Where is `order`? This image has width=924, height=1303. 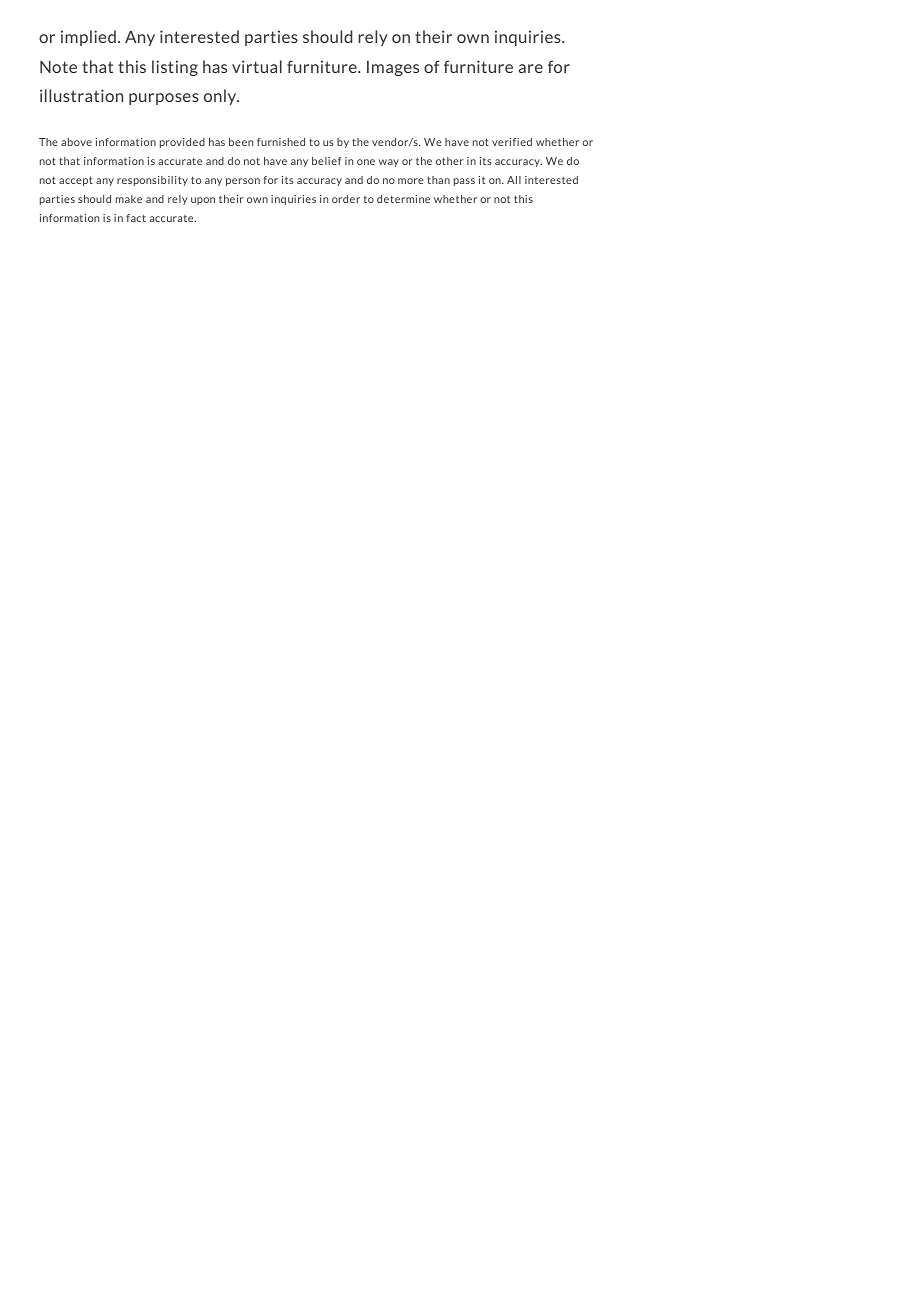
order is located at coordinates (346, 199).
